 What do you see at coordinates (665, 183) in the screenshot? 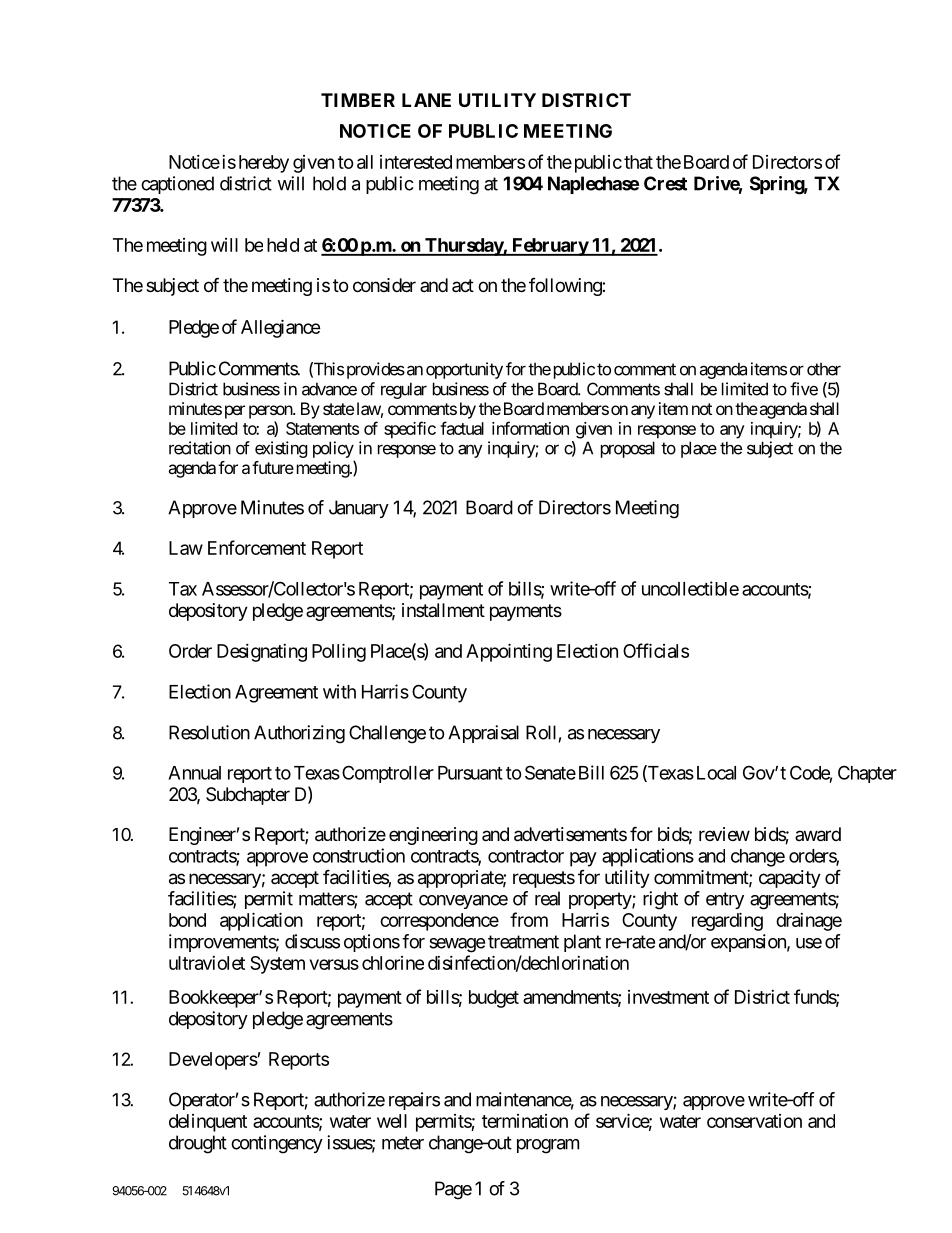
I see `Crest` at bounding box center [665, 183].
